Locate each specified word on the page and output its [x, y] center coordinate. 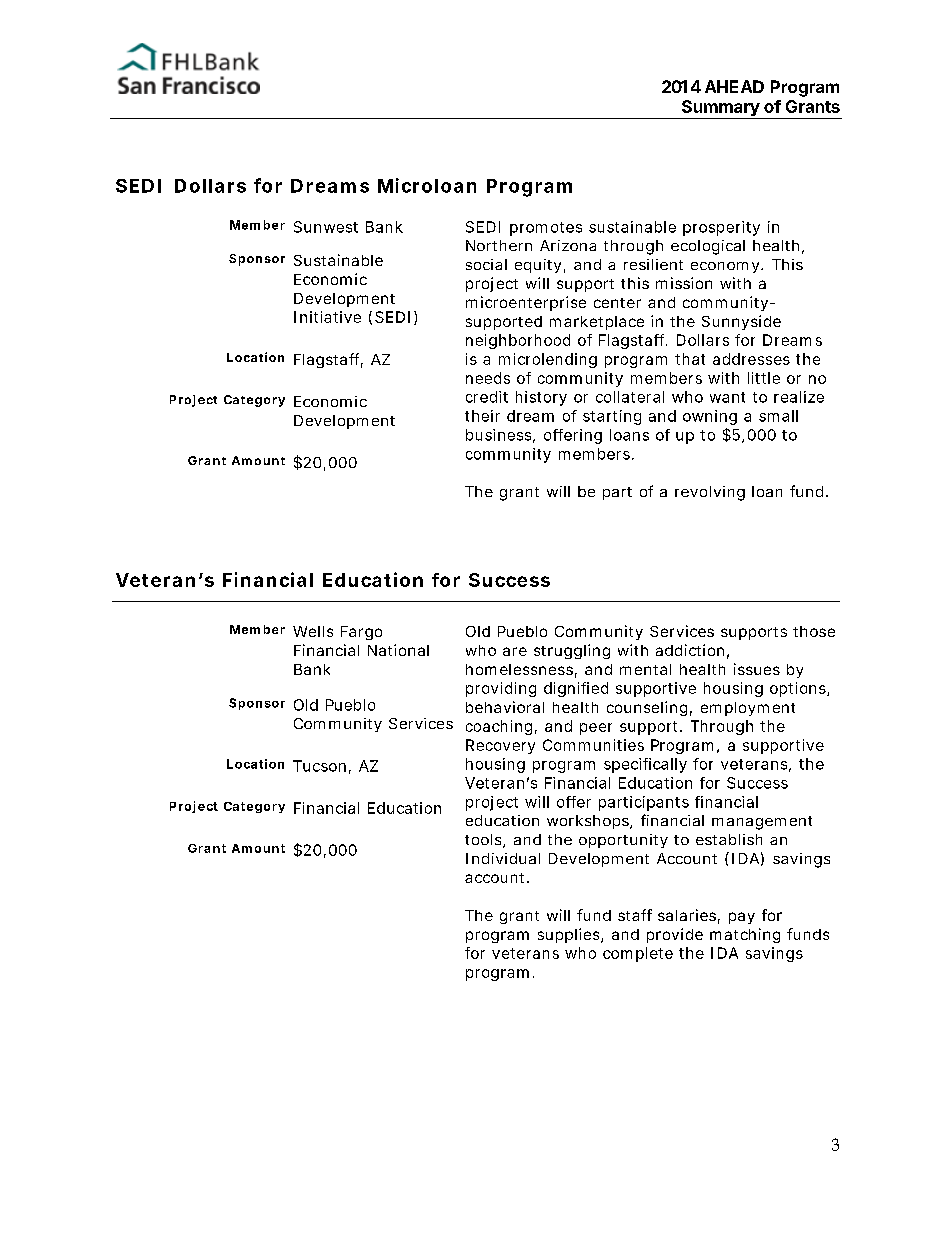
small [778, 416]
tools [483, 839]
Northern [499, 245]
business [498, 435]
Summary [720, 109]
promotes [546, 229]
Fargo [361, 633]
